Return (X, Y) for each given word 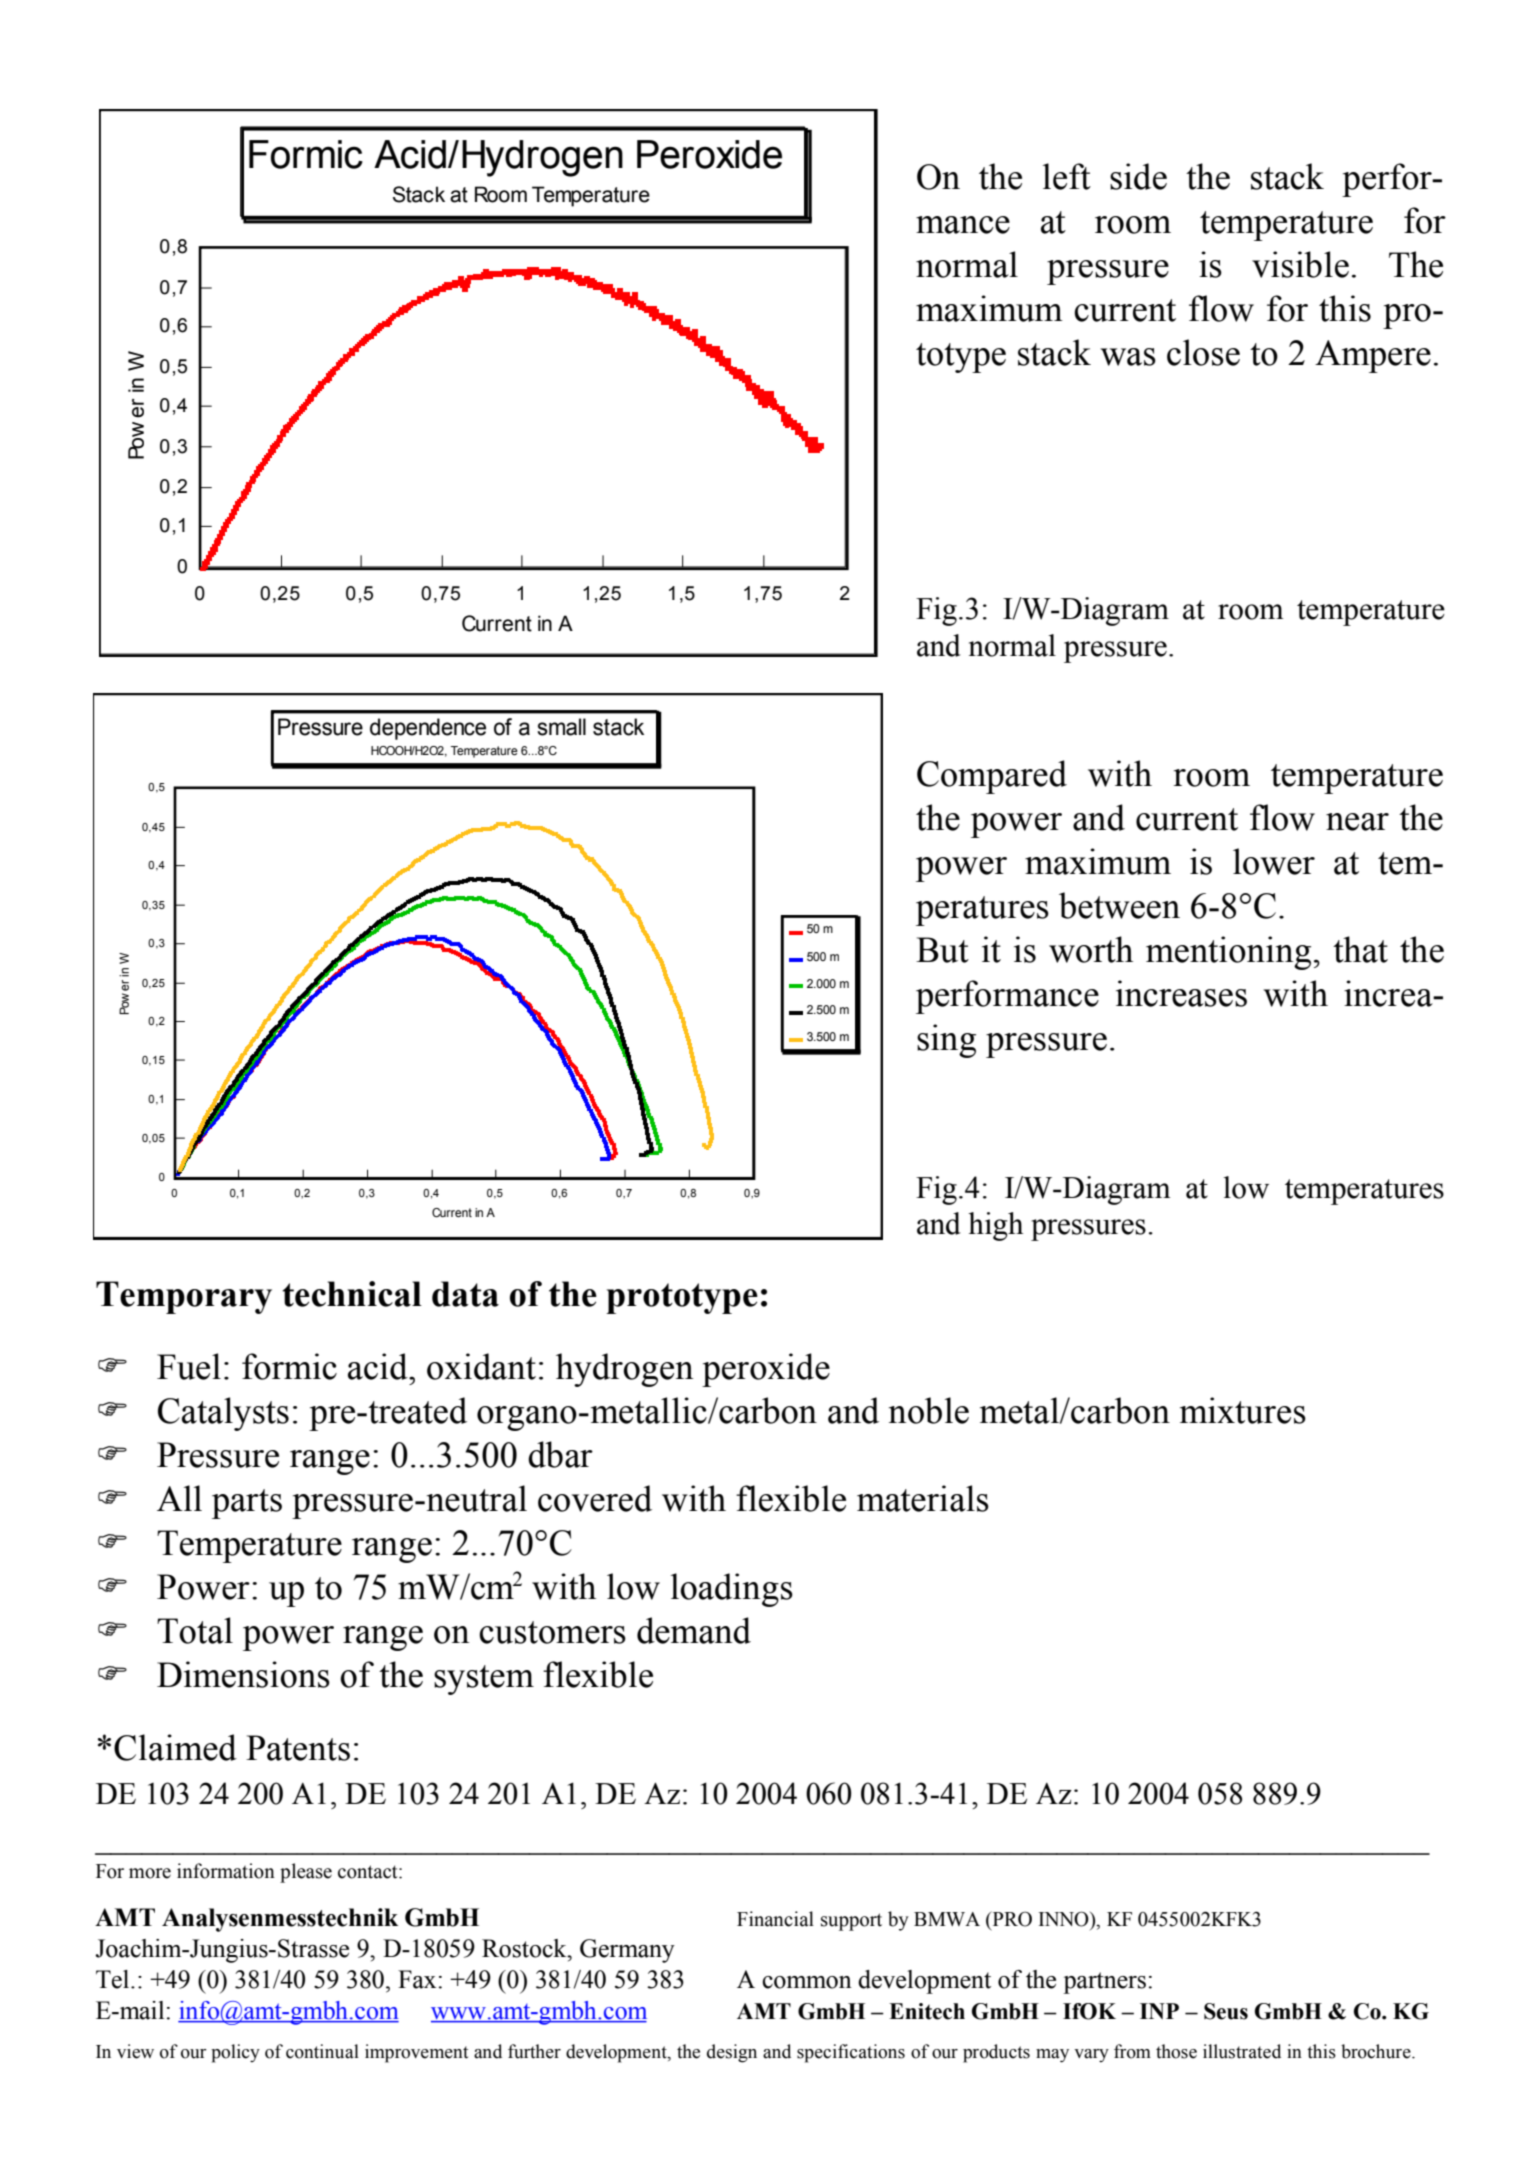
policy (235, 2053)
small (561, 727)
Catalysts (223, 1414)
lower (1274, 861)
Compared (992, 777)
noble (929, 1410)
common (807, 1982)
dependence (428, 729)
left (1067, 176)
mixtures (1243, 1410)
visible (1300, 264)
